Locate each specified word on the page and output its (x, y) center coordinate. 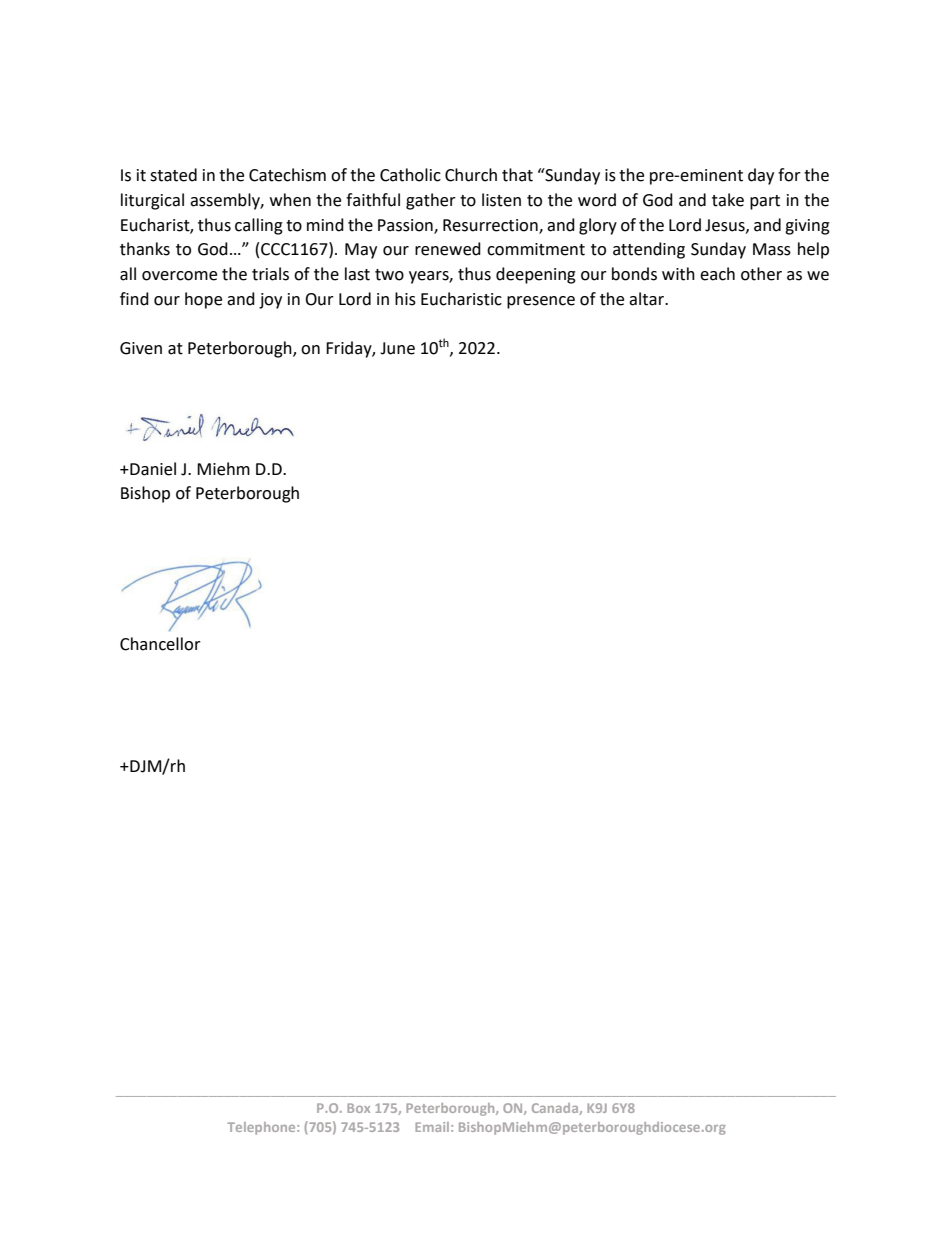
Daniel (152, 469)
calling (259, 226)
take (728, 200)
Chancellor (160, 644)
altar (647, 299)
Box (358, 1108)
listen (501, 200)
